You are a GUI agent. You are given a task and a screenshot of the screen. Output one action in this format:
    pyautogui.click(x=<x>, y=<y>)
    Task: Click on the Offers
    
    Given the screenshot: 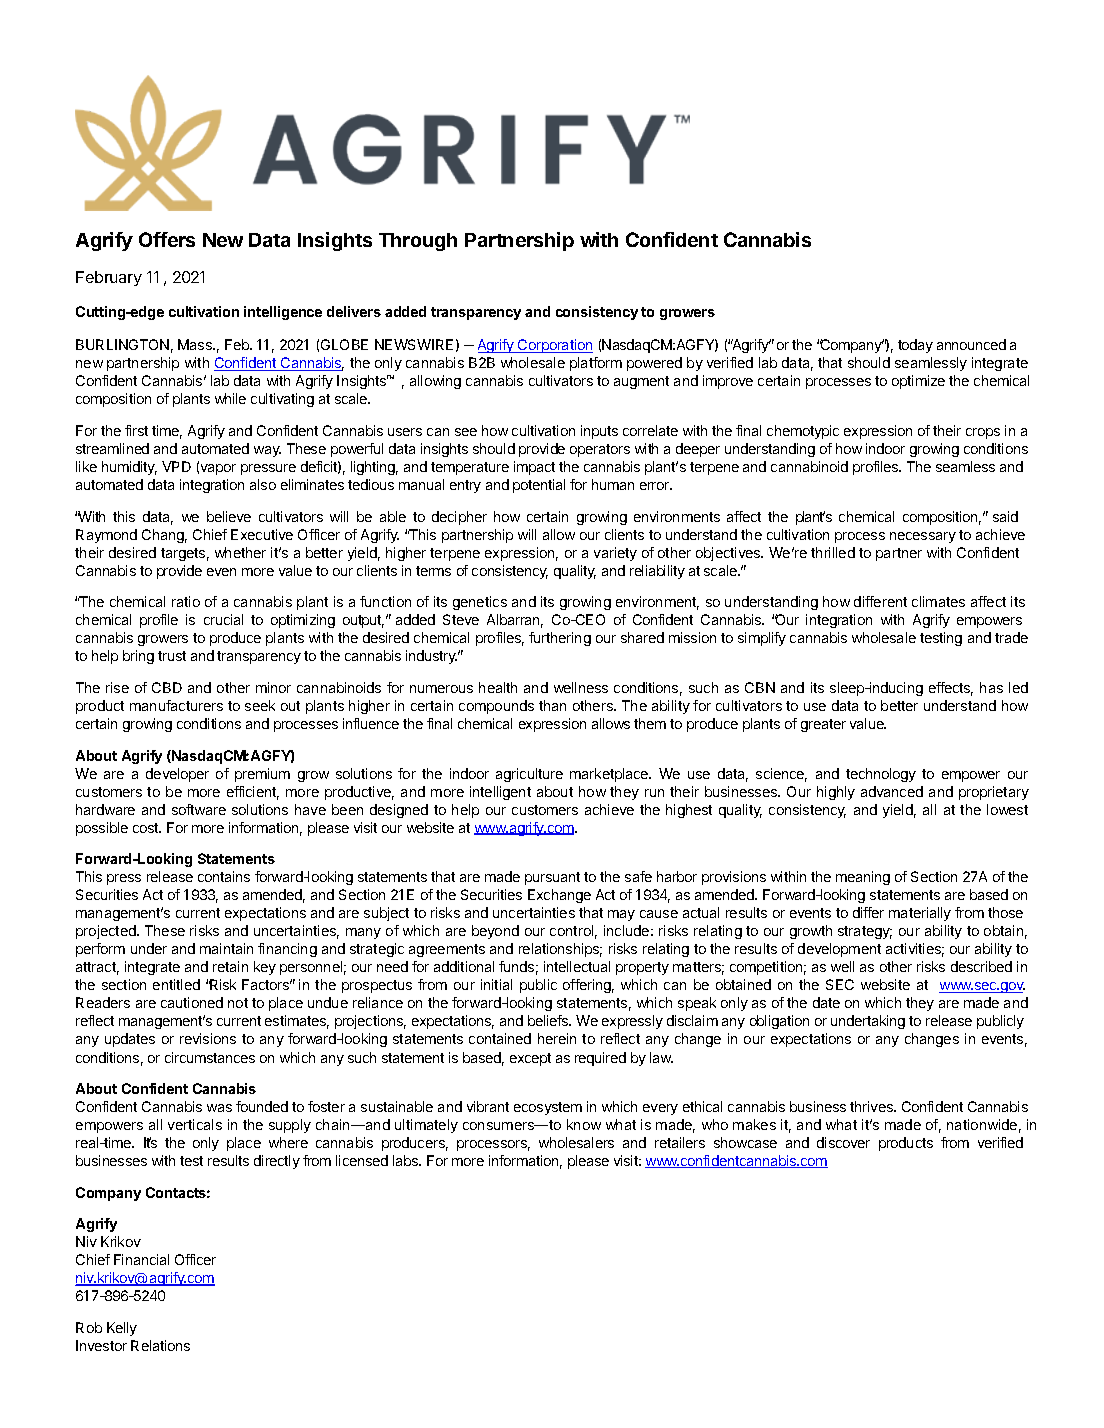 What is the action you would take?
    pyautogui.click(x=167, y=239)
